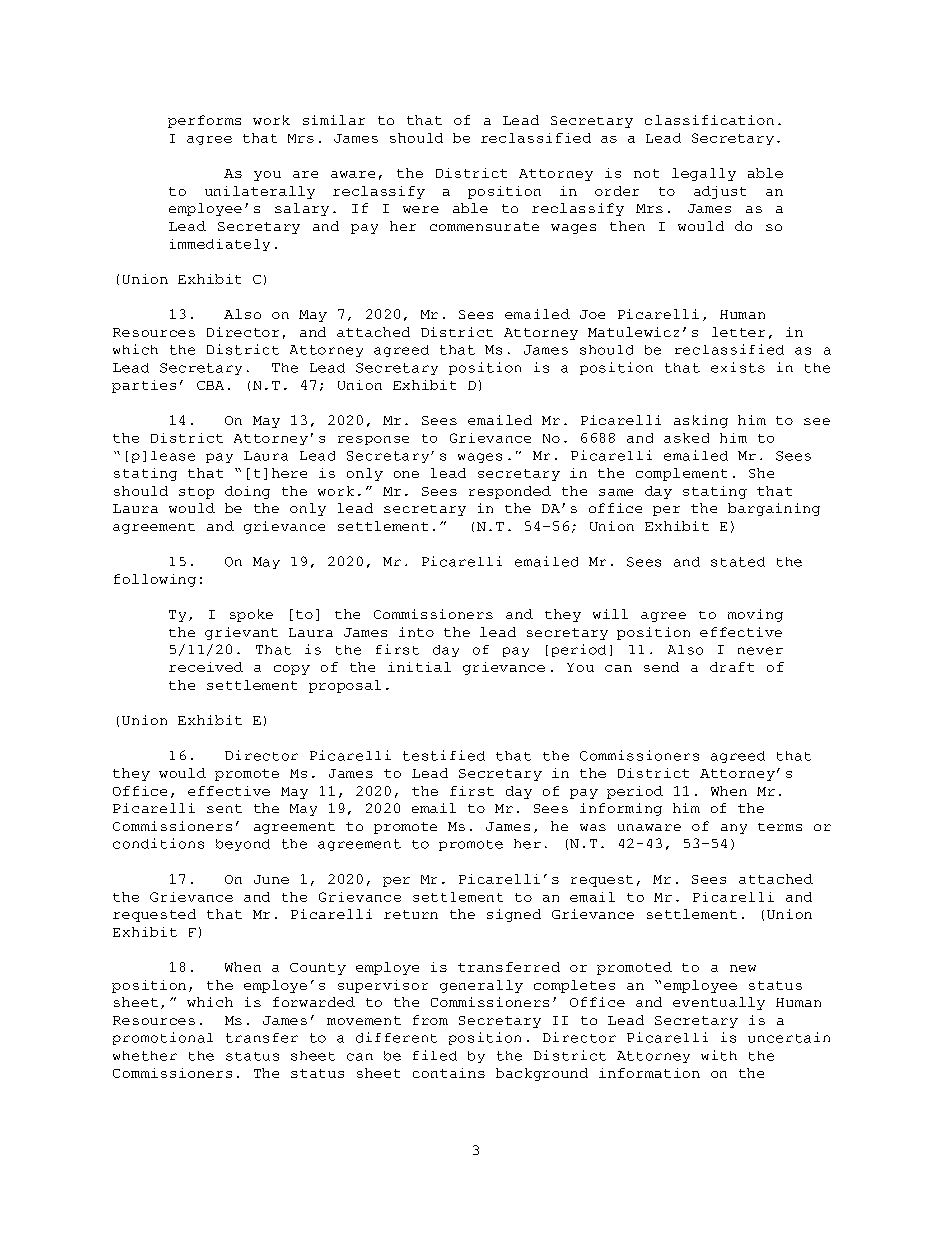 The image size is (952, 1233). I want to click on legally, so click(704, 174).
